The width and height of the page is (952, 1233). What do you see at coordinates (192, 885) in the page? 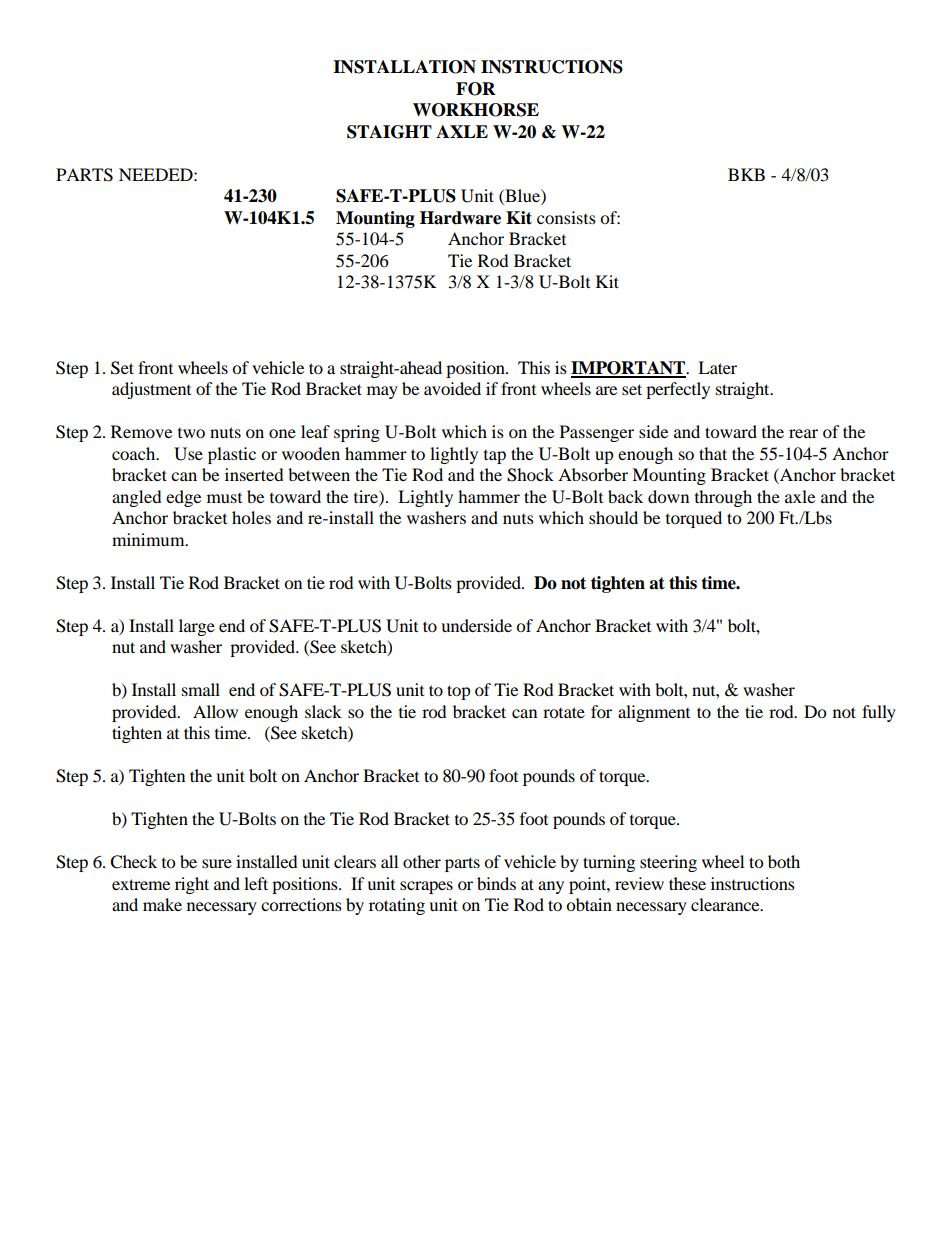
I see `right` at bounding box center [192, 885].
